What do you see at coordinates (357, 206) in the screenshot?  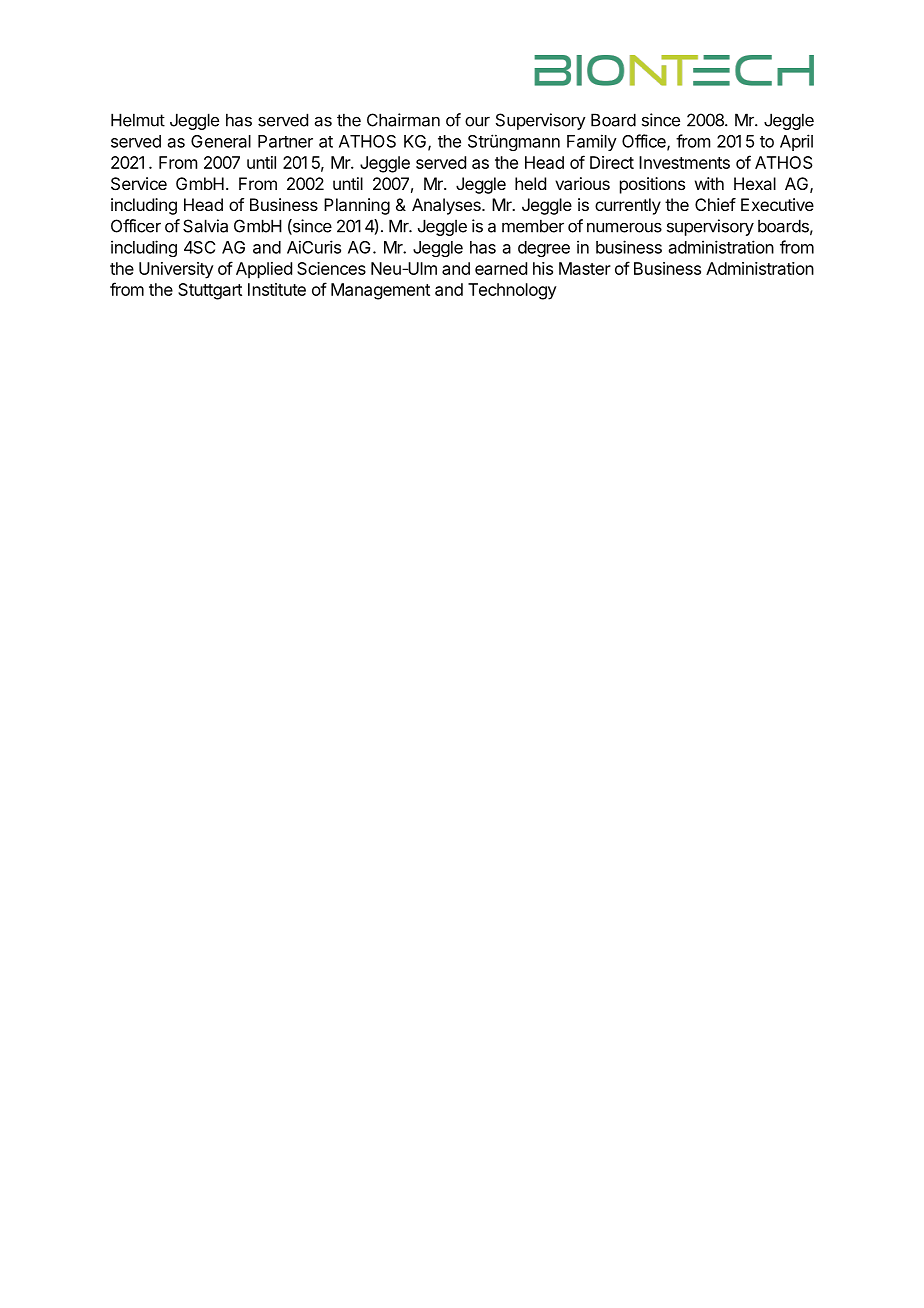 I see `Planning` at bounding box center [357, 206].
